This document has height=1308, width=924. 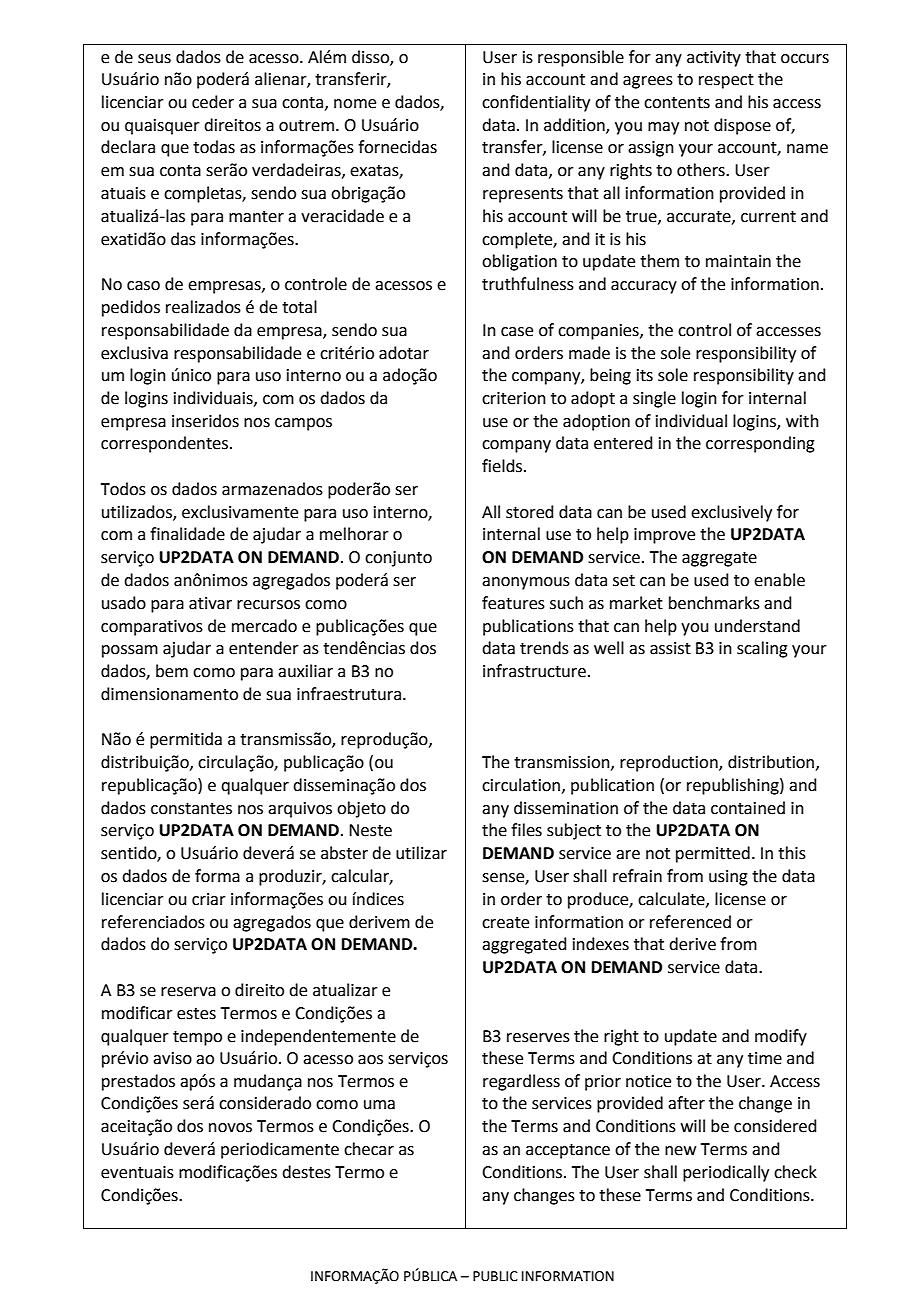 What do you see at coordinates (264, 626) in the document?
I see `mercado` at bounding box center [264, 626].
